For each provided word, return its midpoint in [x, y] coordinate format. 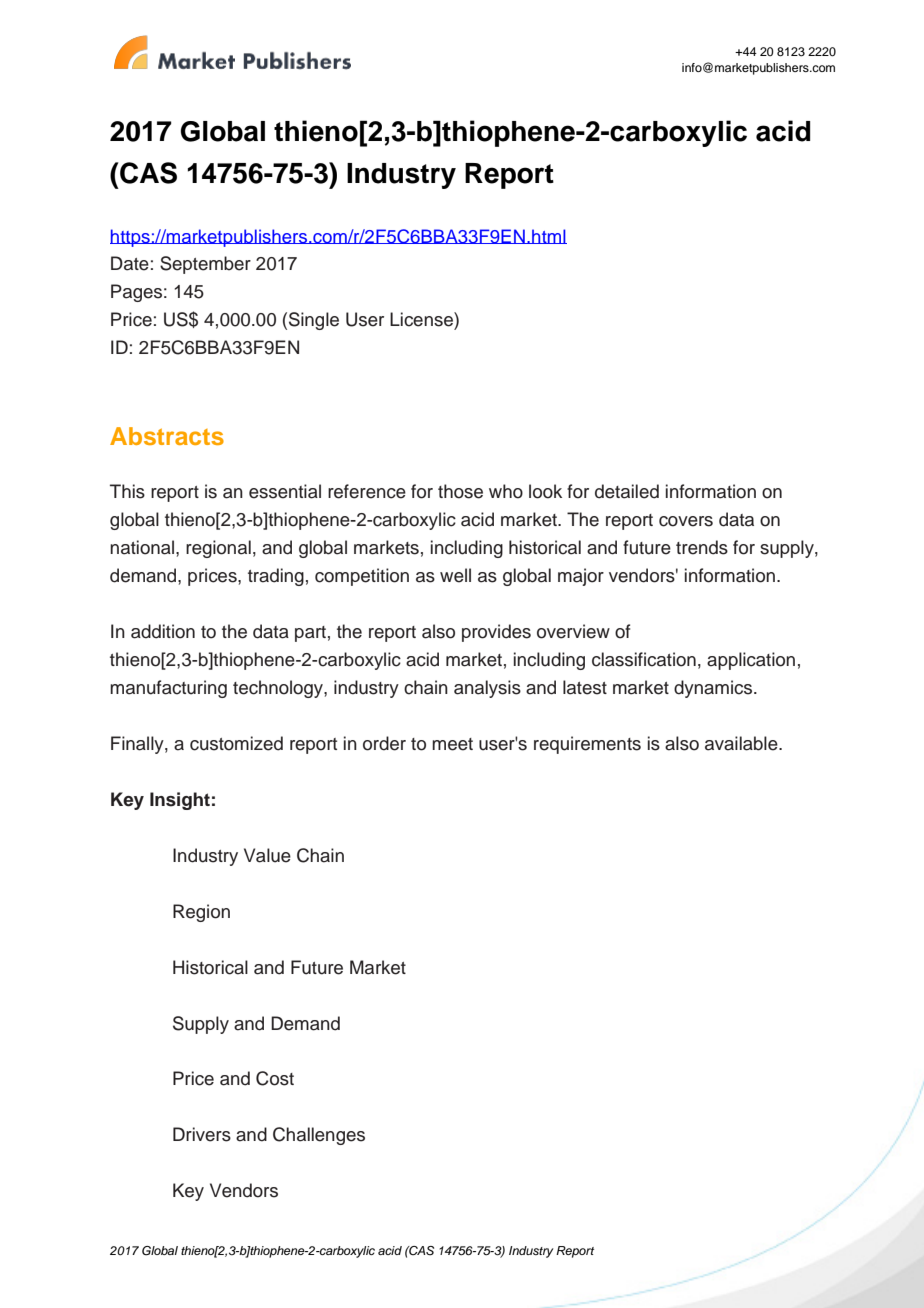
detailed [627, 491]
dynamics [714, 689]
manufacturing [168, 689]
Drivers [202, 1134]
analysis [487, 689]
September [205, 265]
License [422, 319]
